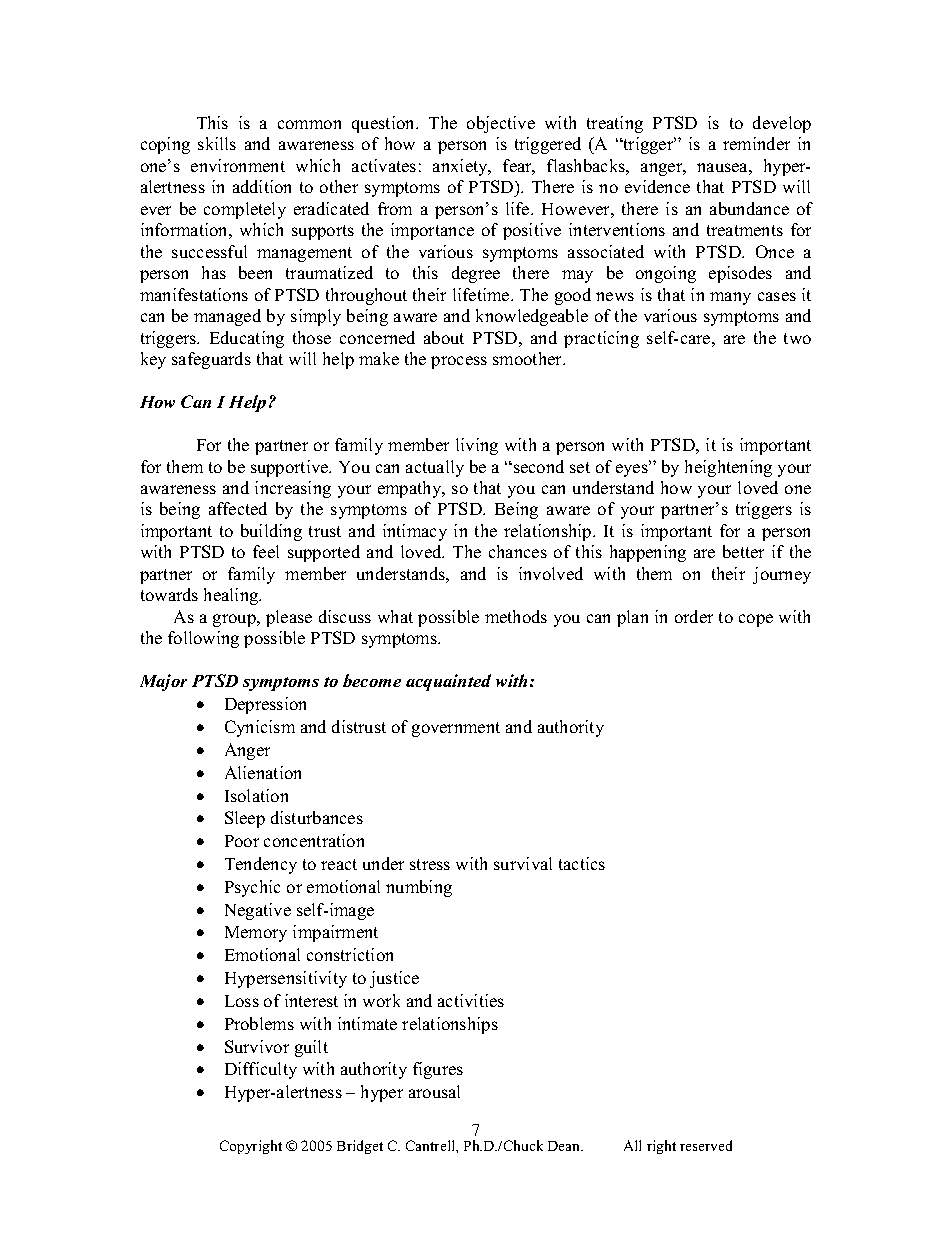 The image size is (952, 1233). I want to click on anxiety, so click(461, 167).
